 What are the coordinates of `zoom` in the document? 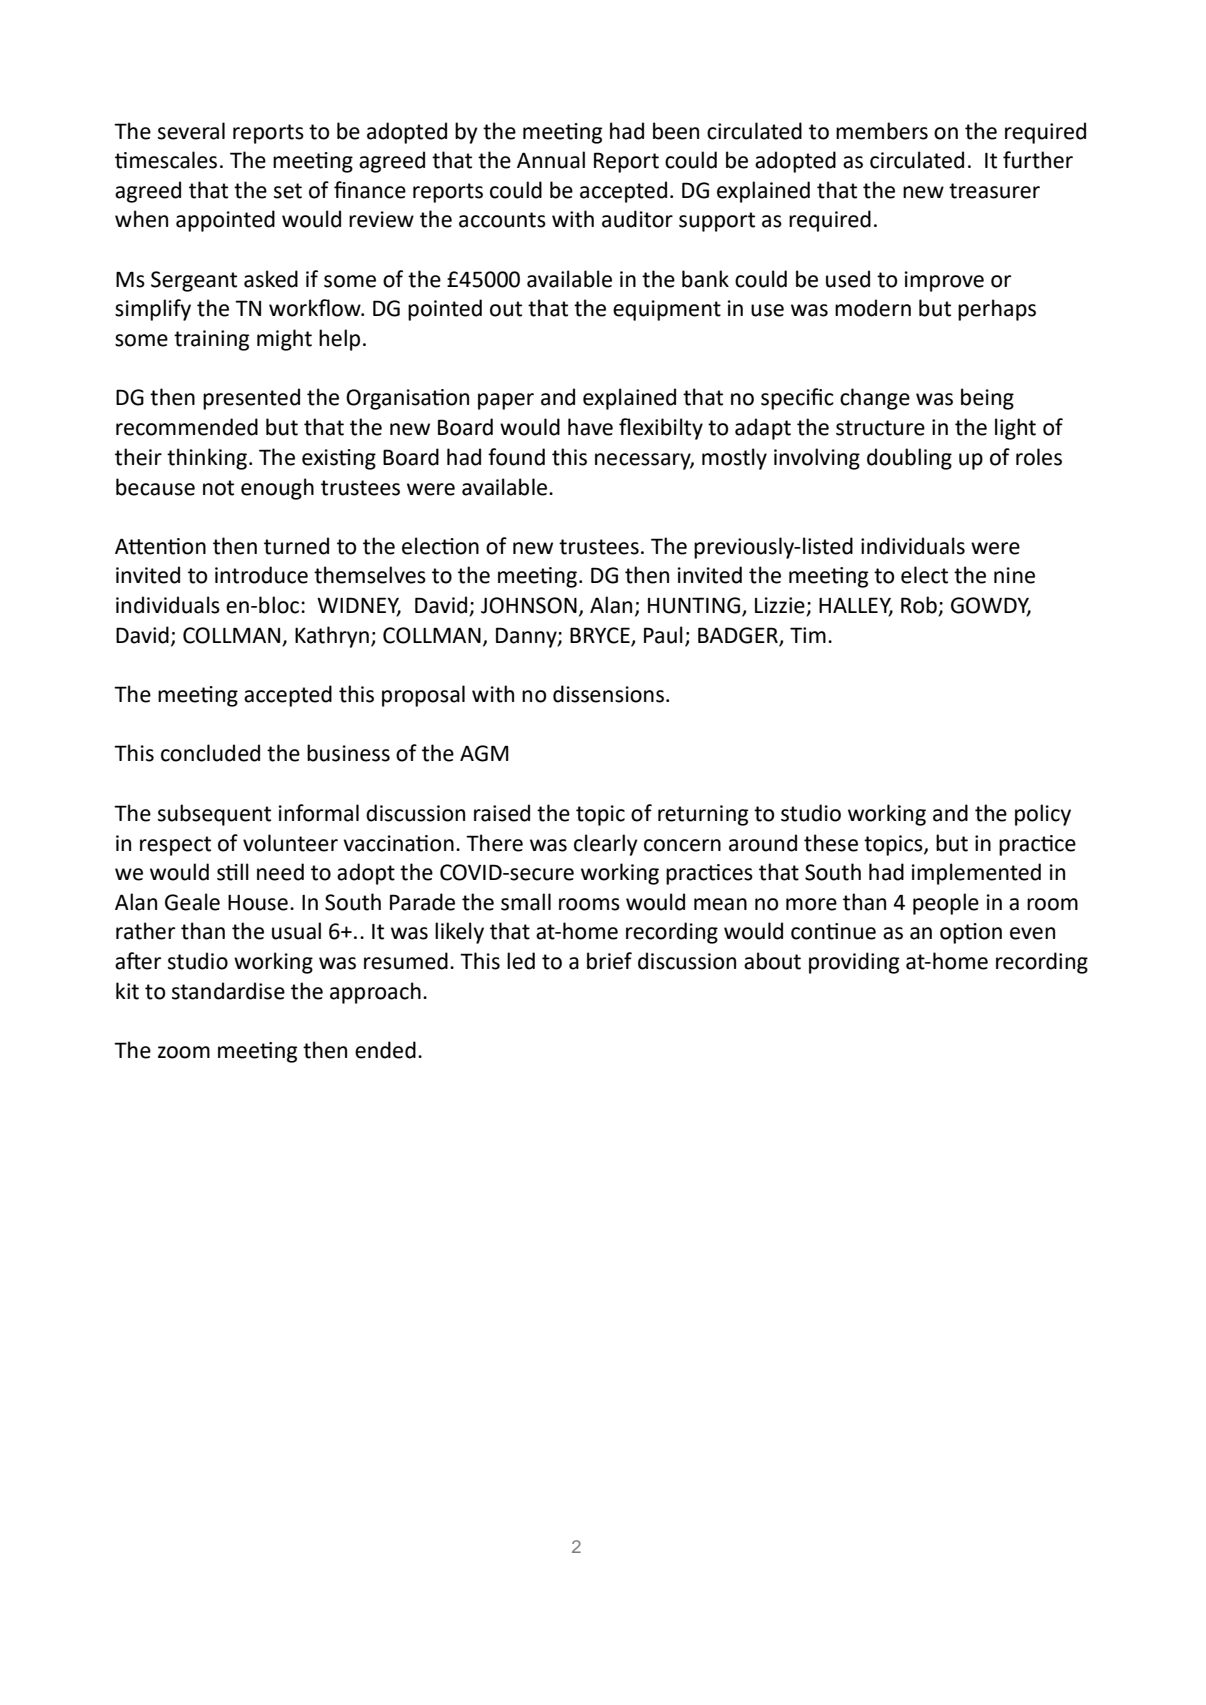 It's located at (184, 1052).
